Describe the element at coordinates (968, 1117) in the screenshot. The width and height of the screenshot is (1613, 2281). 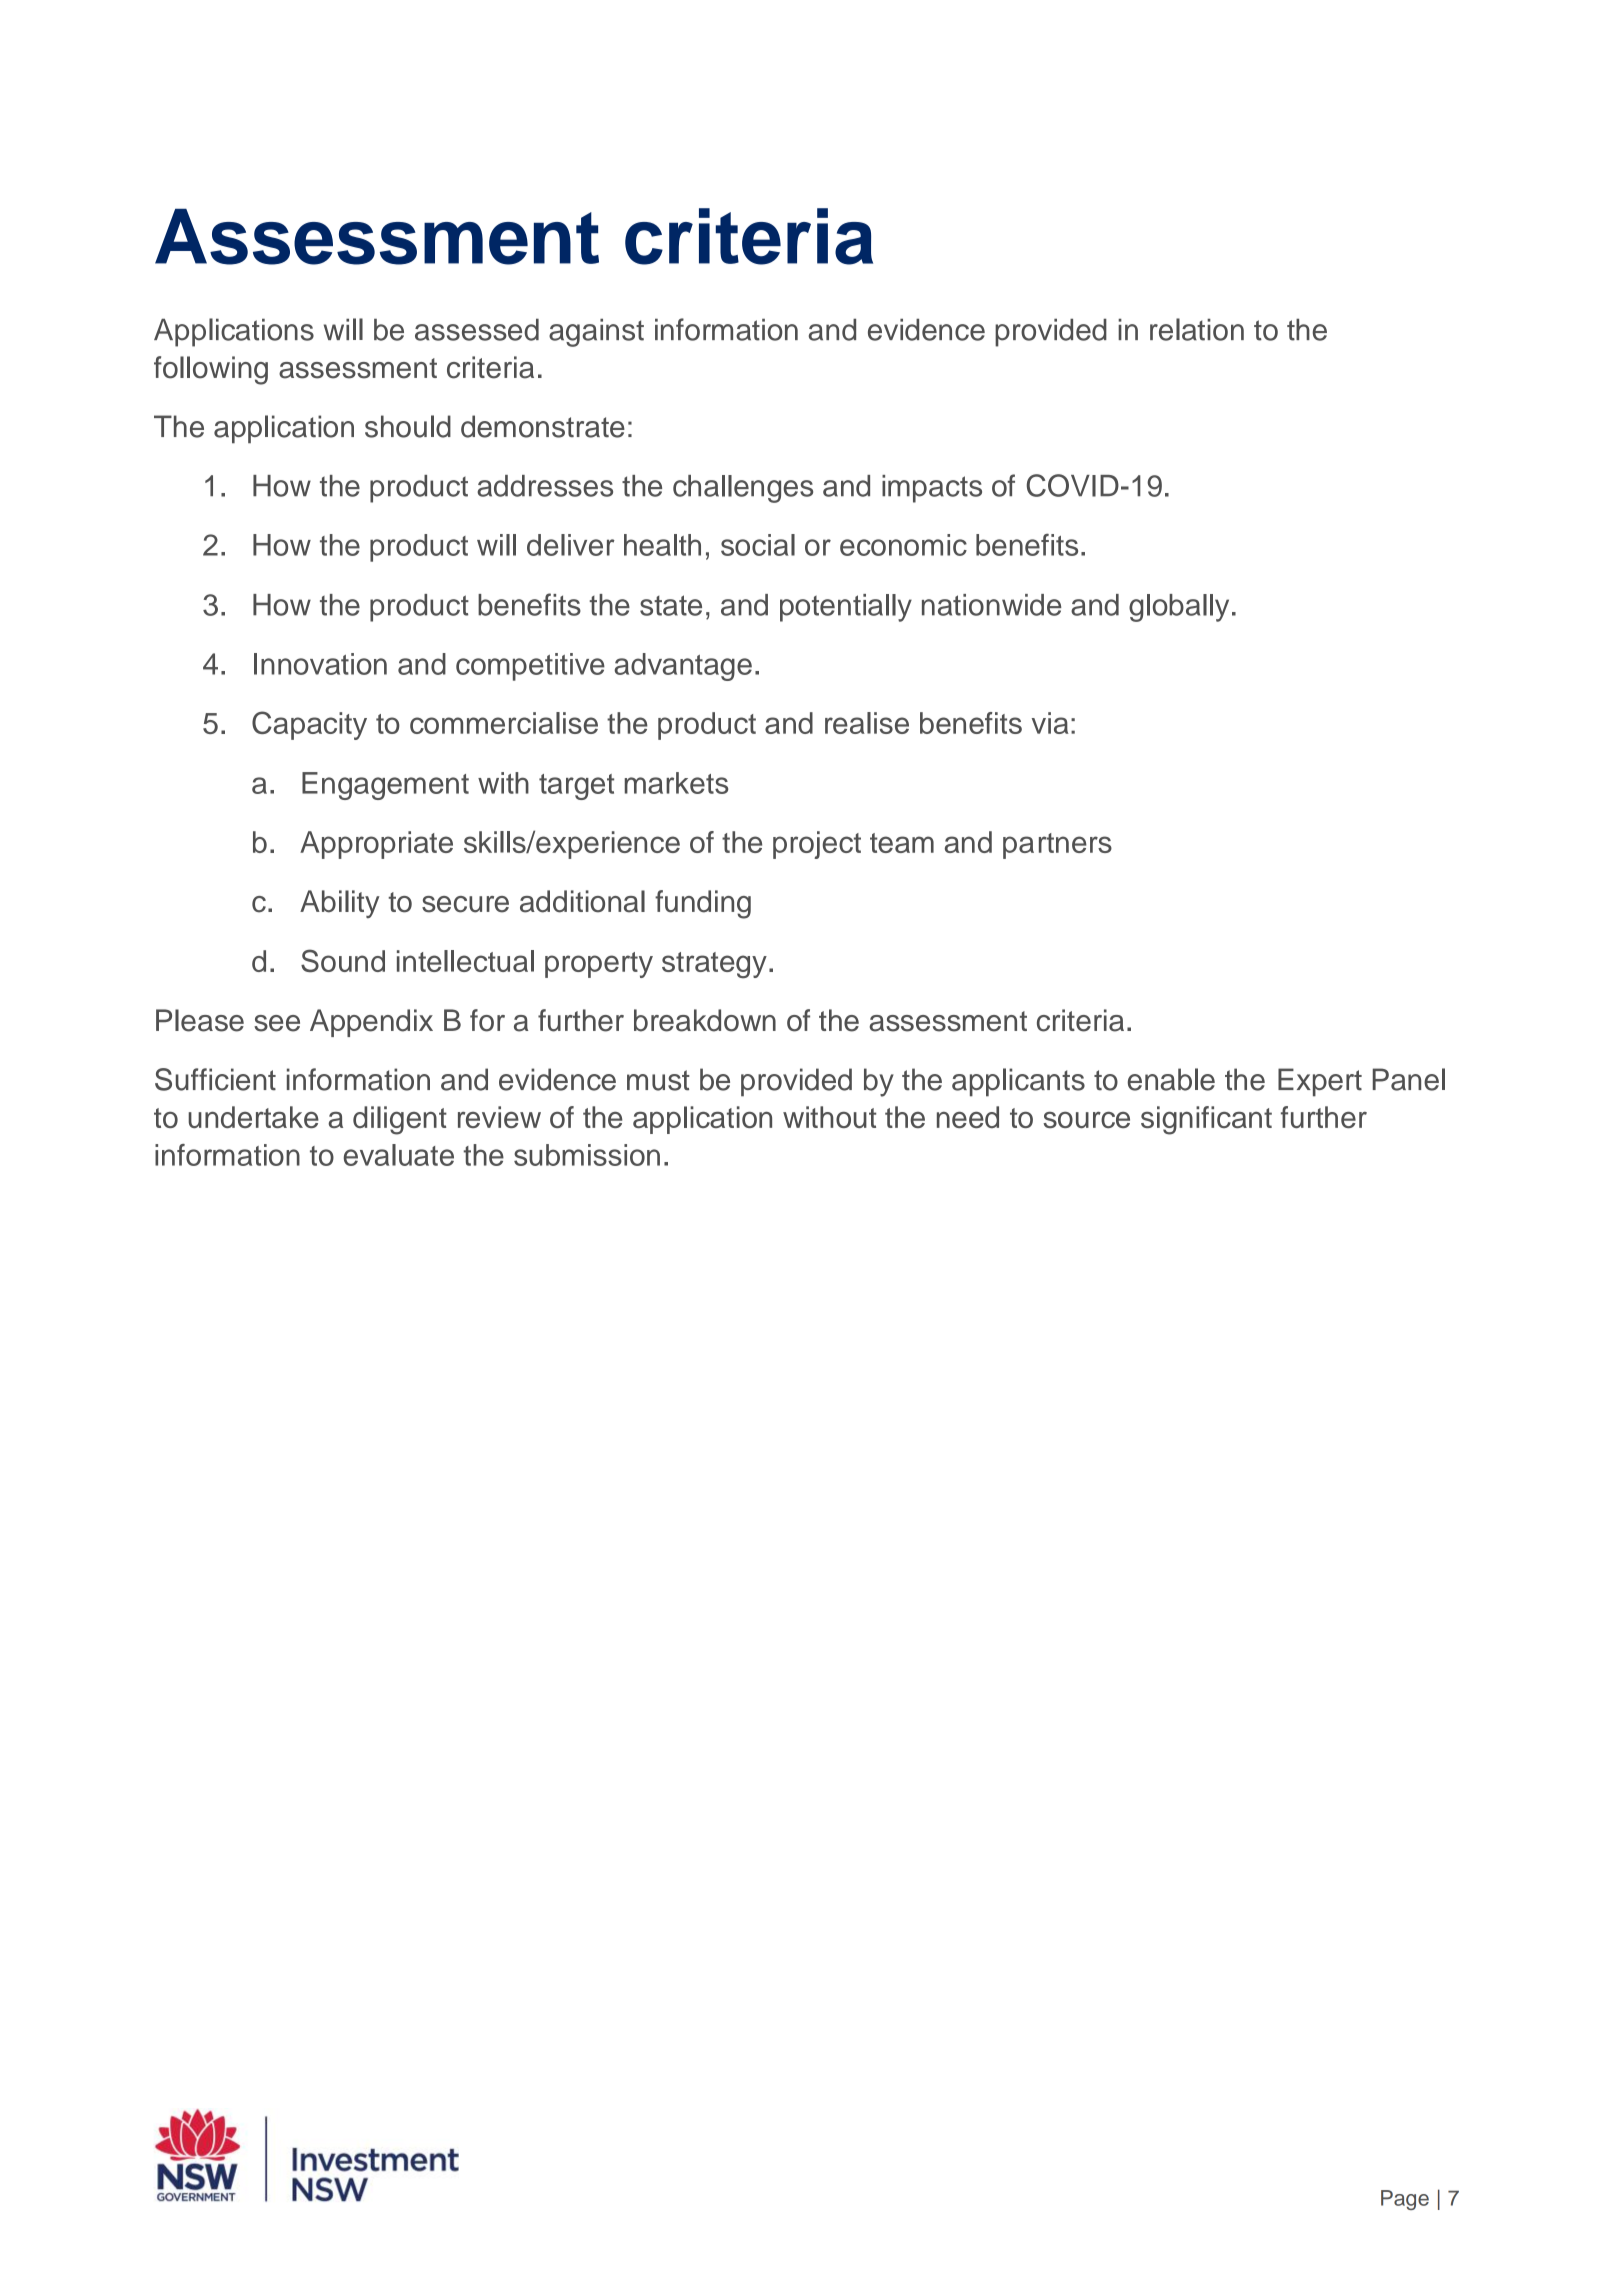
I see `need` at that location.
